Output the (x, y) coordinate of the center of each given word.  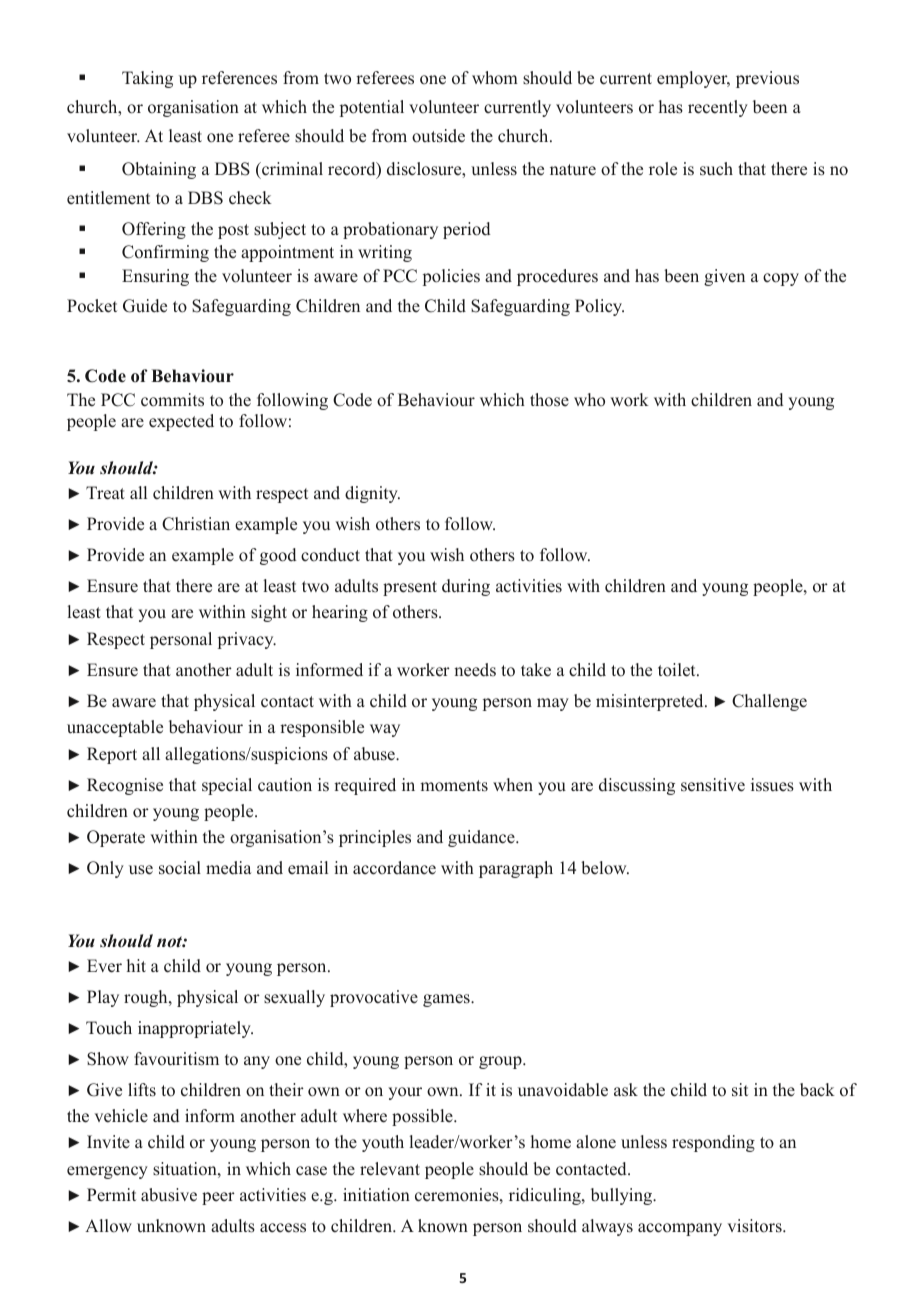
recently (718, 108)
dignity (372, 494)
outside (438, 136)
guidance (482, 838)
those (549, 400)
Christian (196, 524)
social (180, 868)
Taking (147, 79)
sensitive (713, 785)
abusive (169, 1195)
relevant (390, 1169)
